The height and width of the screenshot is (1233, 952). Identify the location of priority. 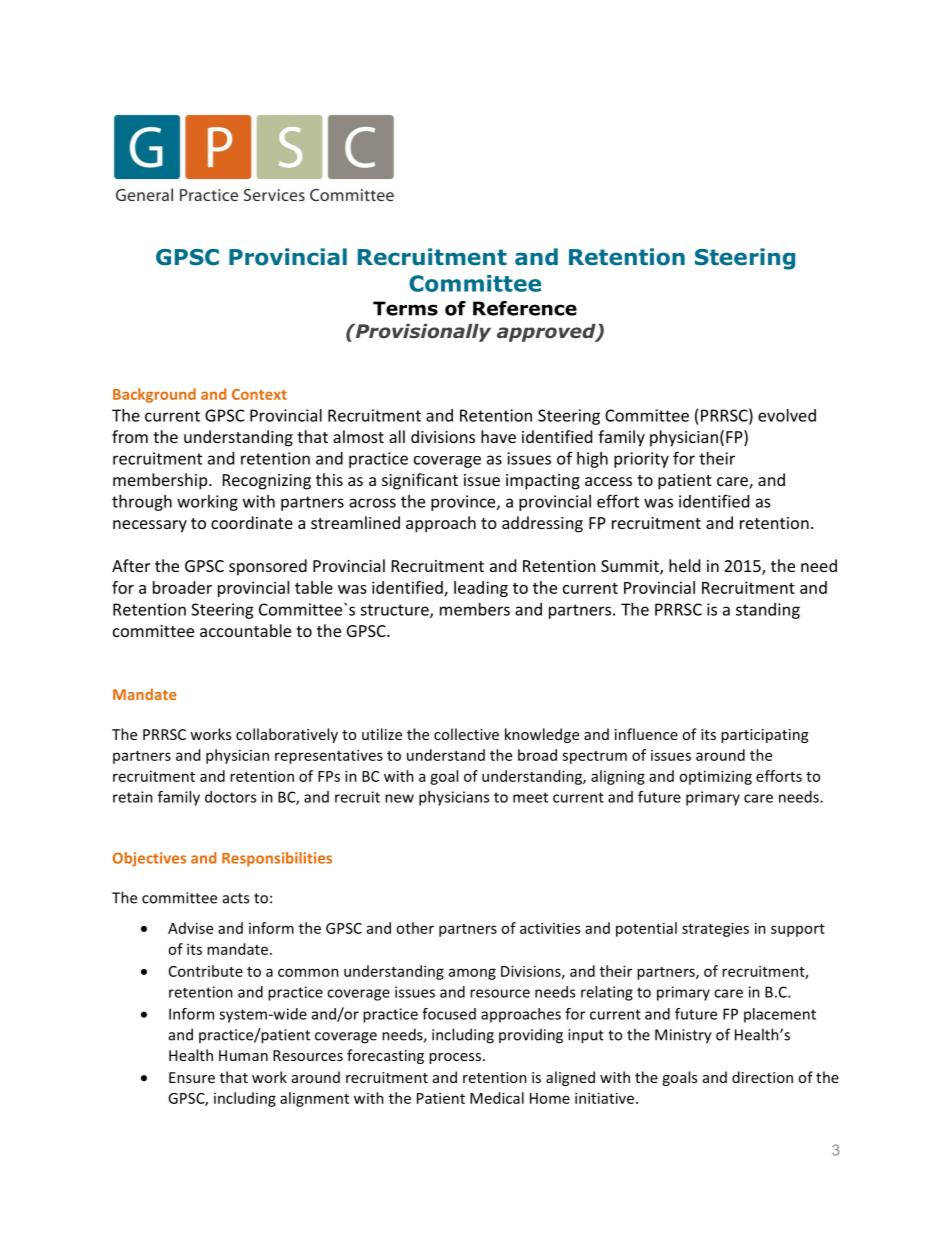
(641, 460).
